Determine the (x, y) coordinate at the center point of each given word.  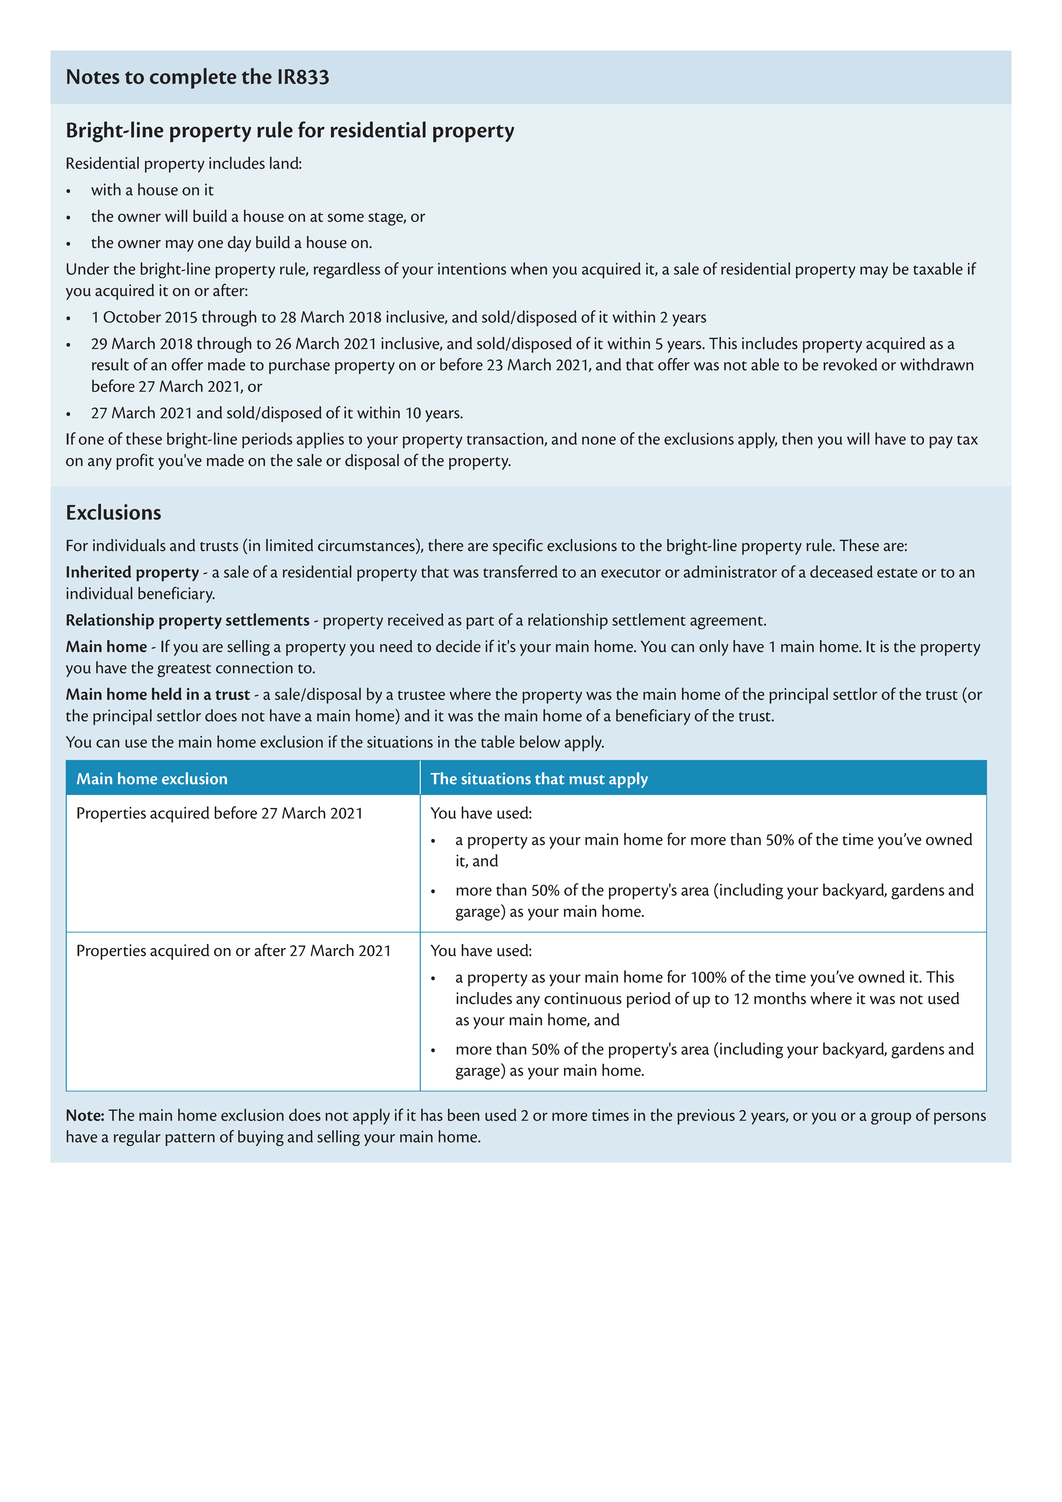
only (713, 648)
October (132, 316)
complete (193, 78)
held (167, 693)
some (346, 217)
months (780, 998)
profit (135, 461)
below (540, 741)
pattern (190, 1139)
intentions (472, 269)
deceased (841, 571)
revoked (850, 364)
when (529, 268)
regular (137, 1138)
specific (518, 546)
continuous (583, 998)
